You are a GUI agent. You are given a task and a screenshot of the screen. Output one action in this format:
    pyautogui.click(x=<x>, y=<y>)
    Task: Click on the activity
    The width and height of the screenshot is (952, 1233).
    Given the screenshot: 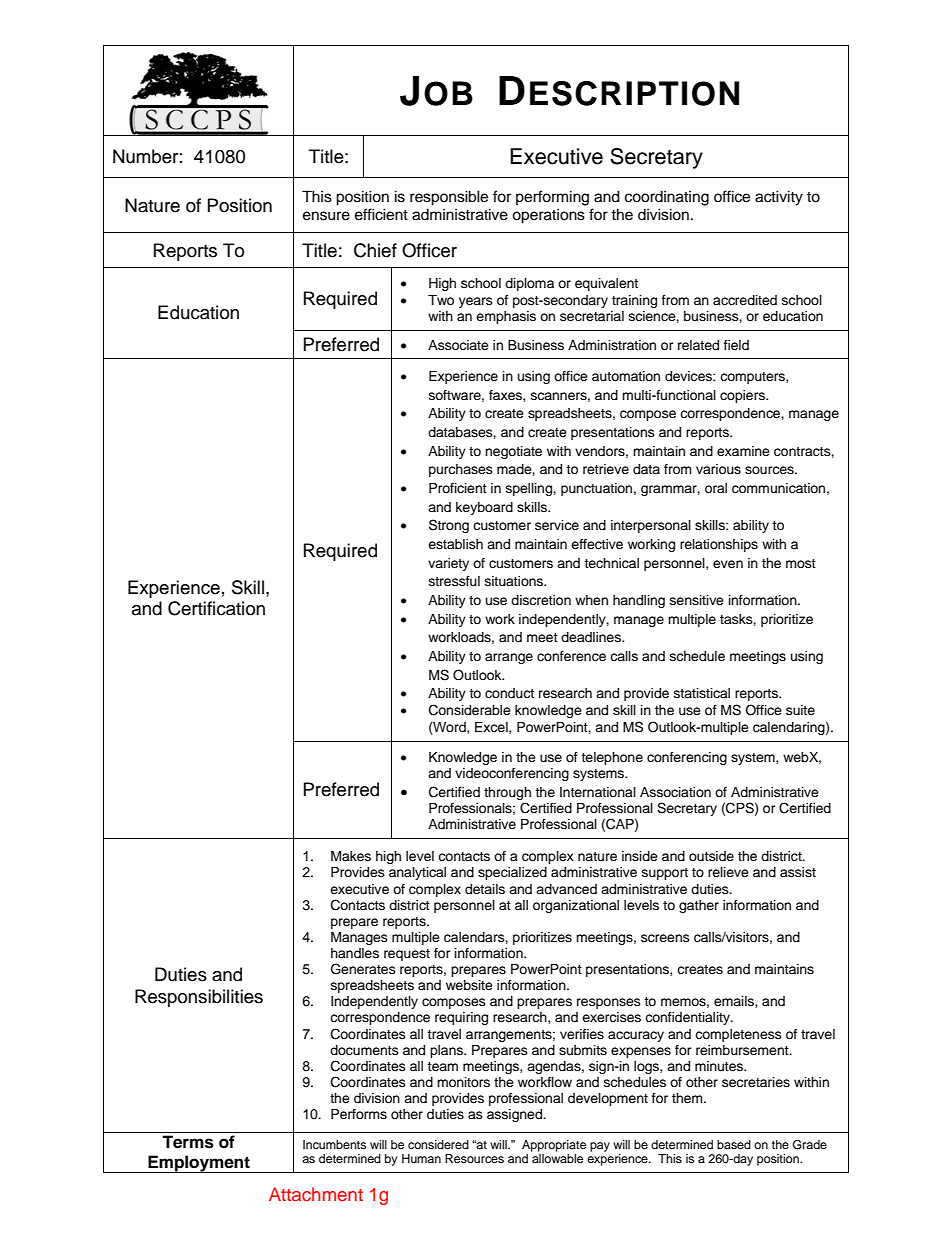 What is the action you would take?
    pyautogui.click(x=779, y=198)
